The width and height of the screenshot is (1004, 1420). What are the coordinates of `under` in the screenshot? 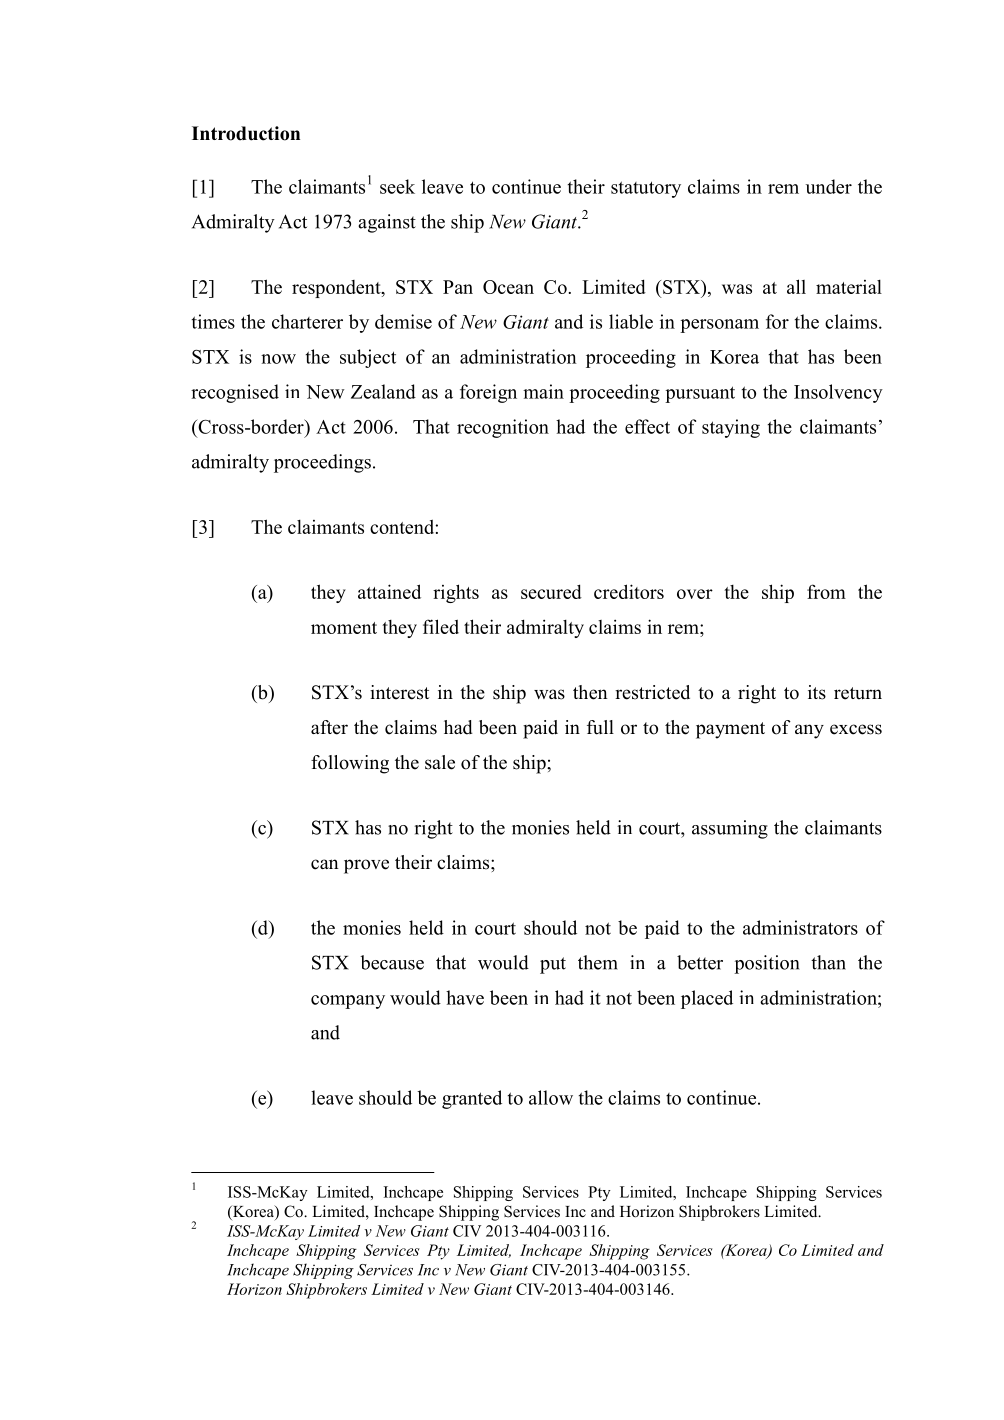 It's located at (829, 186).
